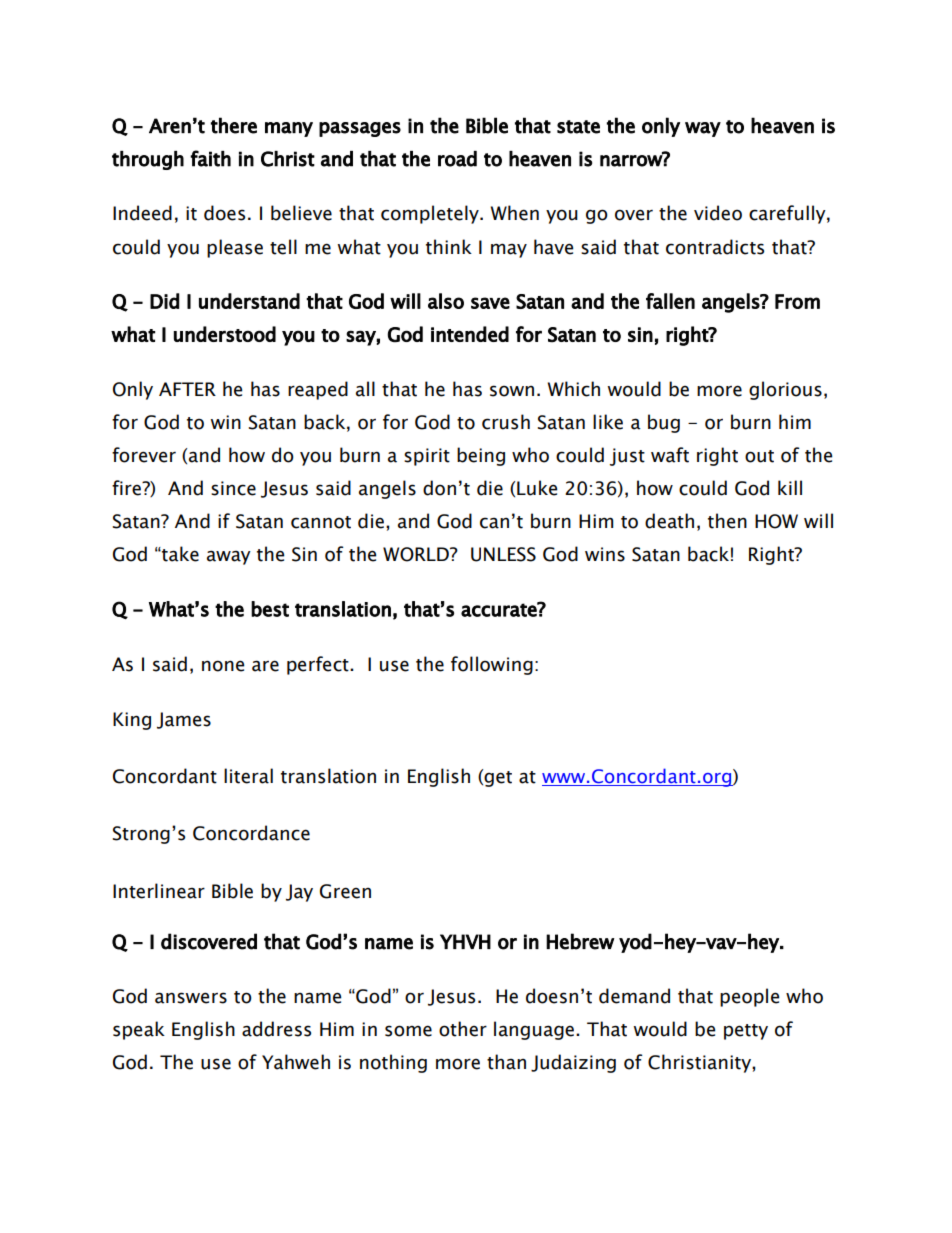  What do you see at coordinates (457, 159) in the image?
I see `road` at bounding box center [457, 159].
